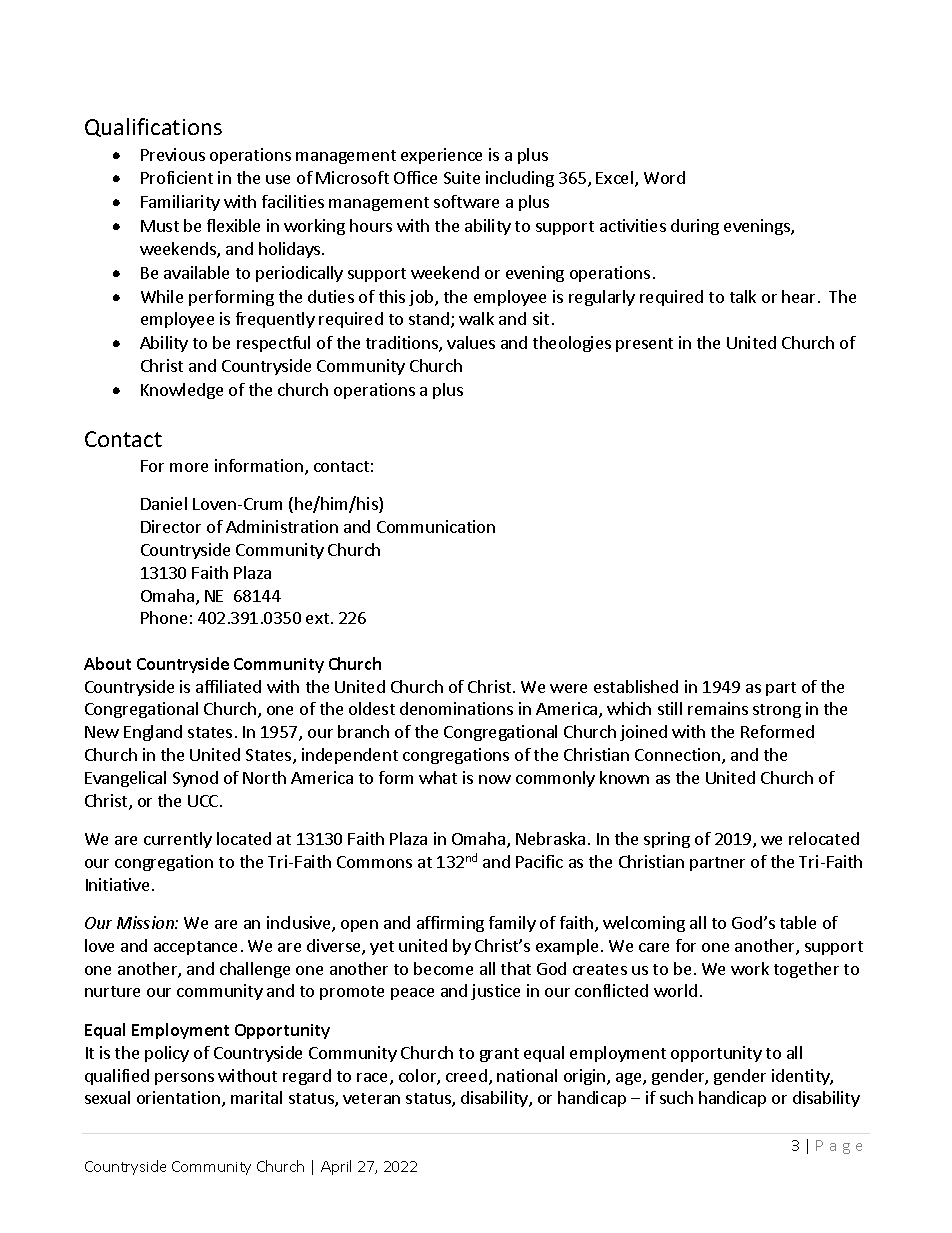 This screenshot has height=1233, width=952. Describe the element at coordinates (466, 1075) in the screenshot. I see `creed` at that location.
